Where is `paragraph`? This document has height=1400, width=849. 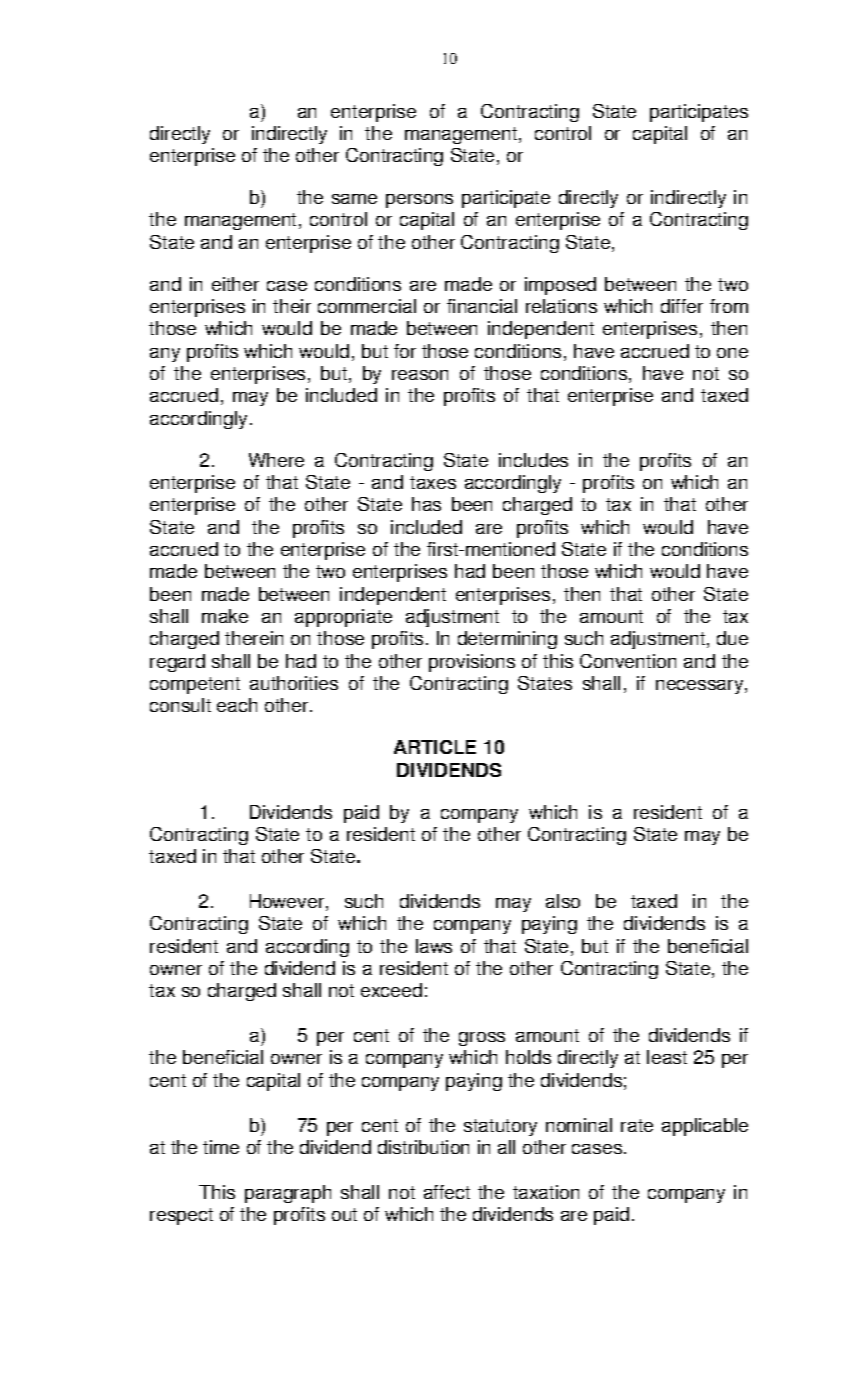 paragraph is located at coordinates (288, 1194).
